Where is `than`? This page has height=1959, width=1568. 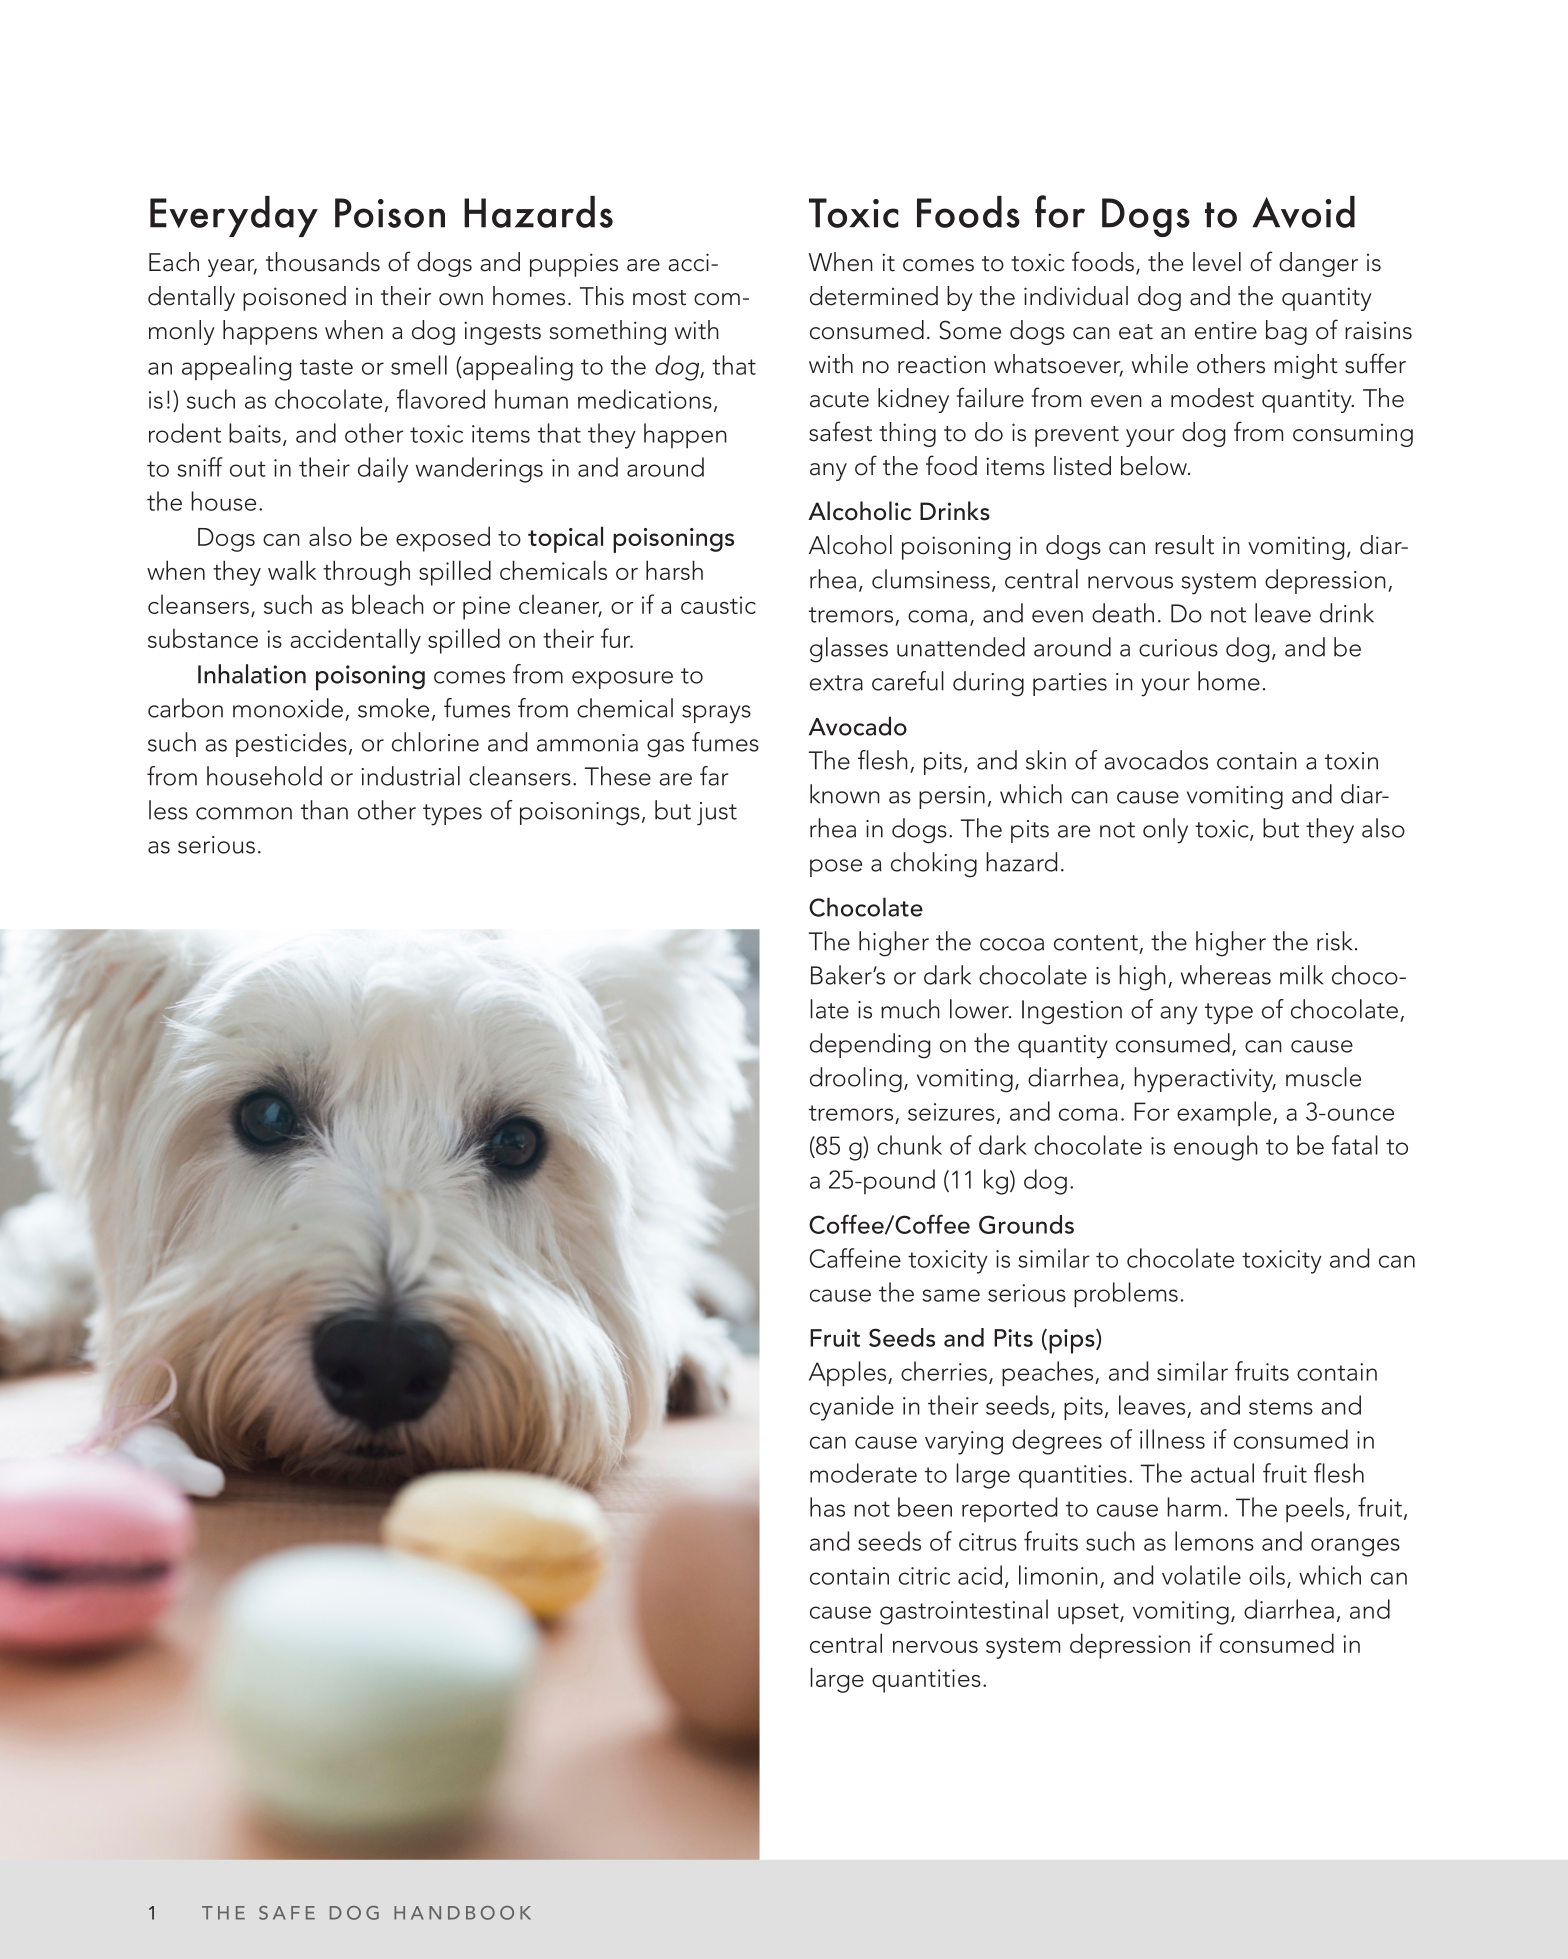
than is located at coordinates (324, 810).
